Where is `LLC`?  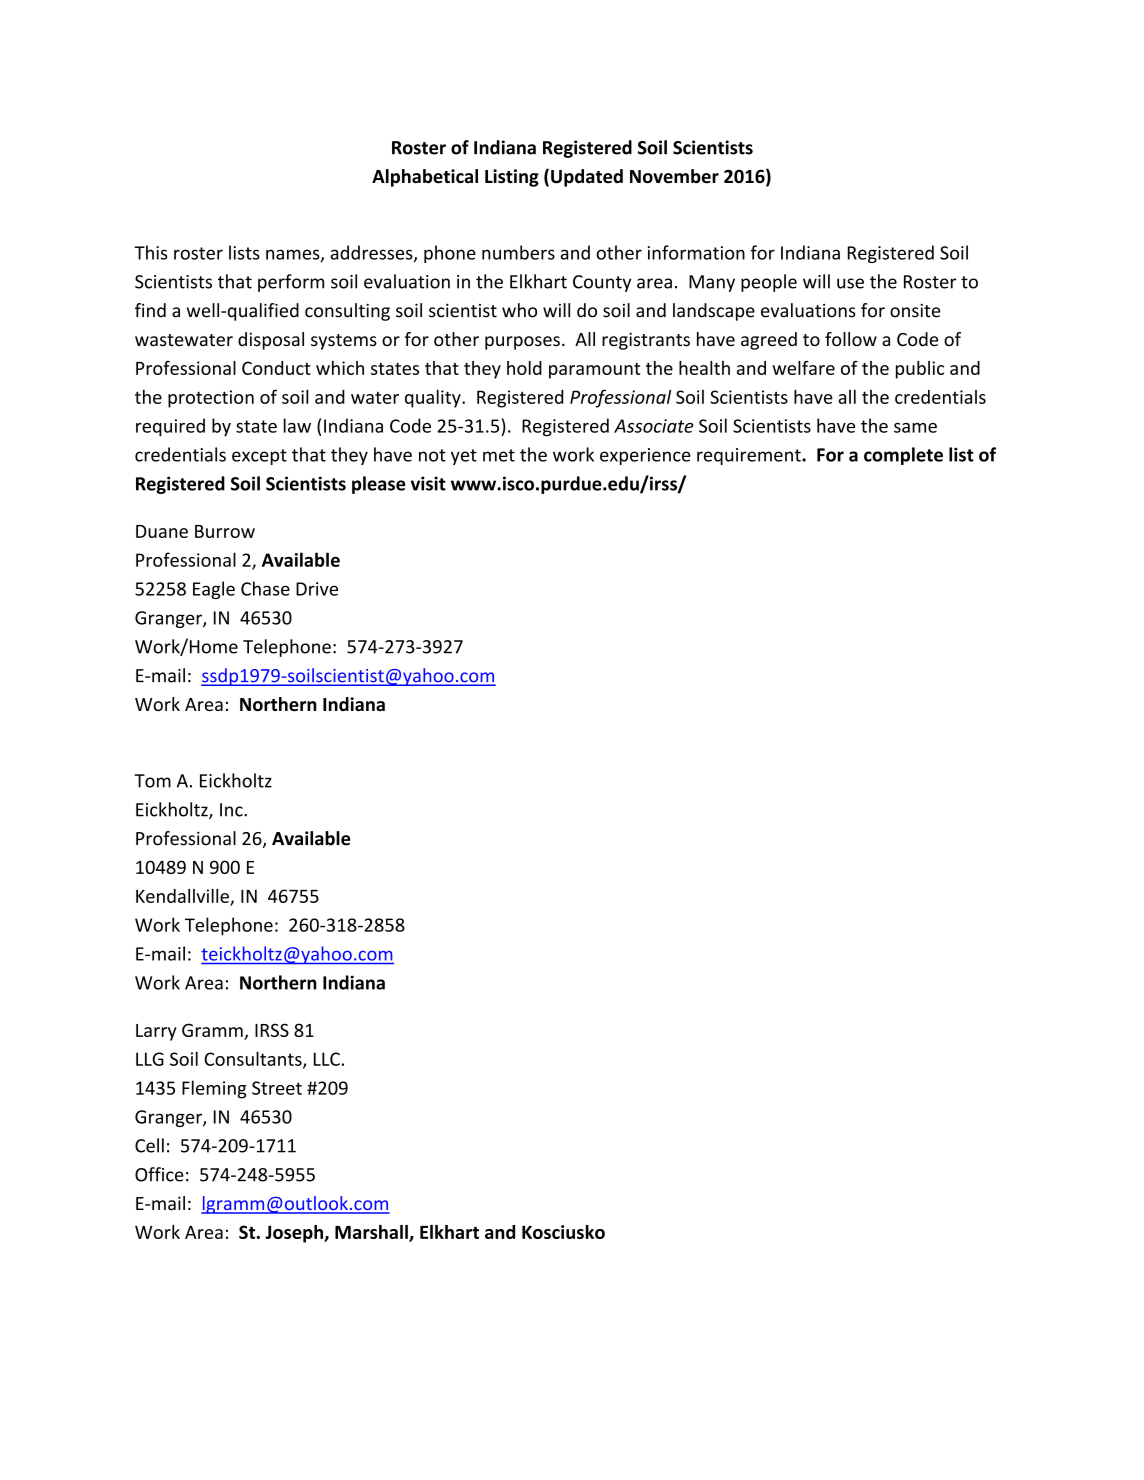
LLC is located at coordinates (327, 1059).
